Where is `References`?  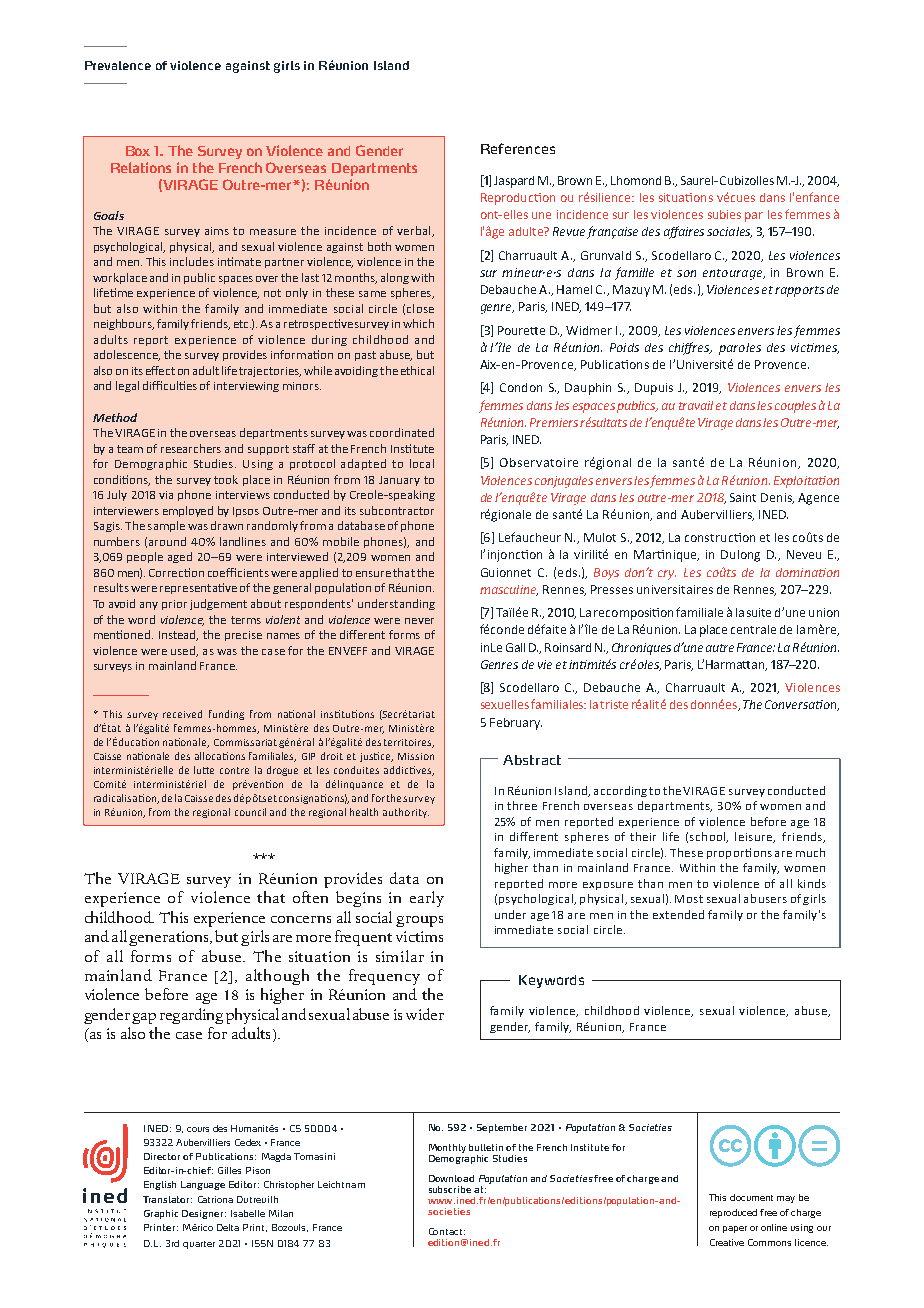
References is located at coordinates (518, 148).
